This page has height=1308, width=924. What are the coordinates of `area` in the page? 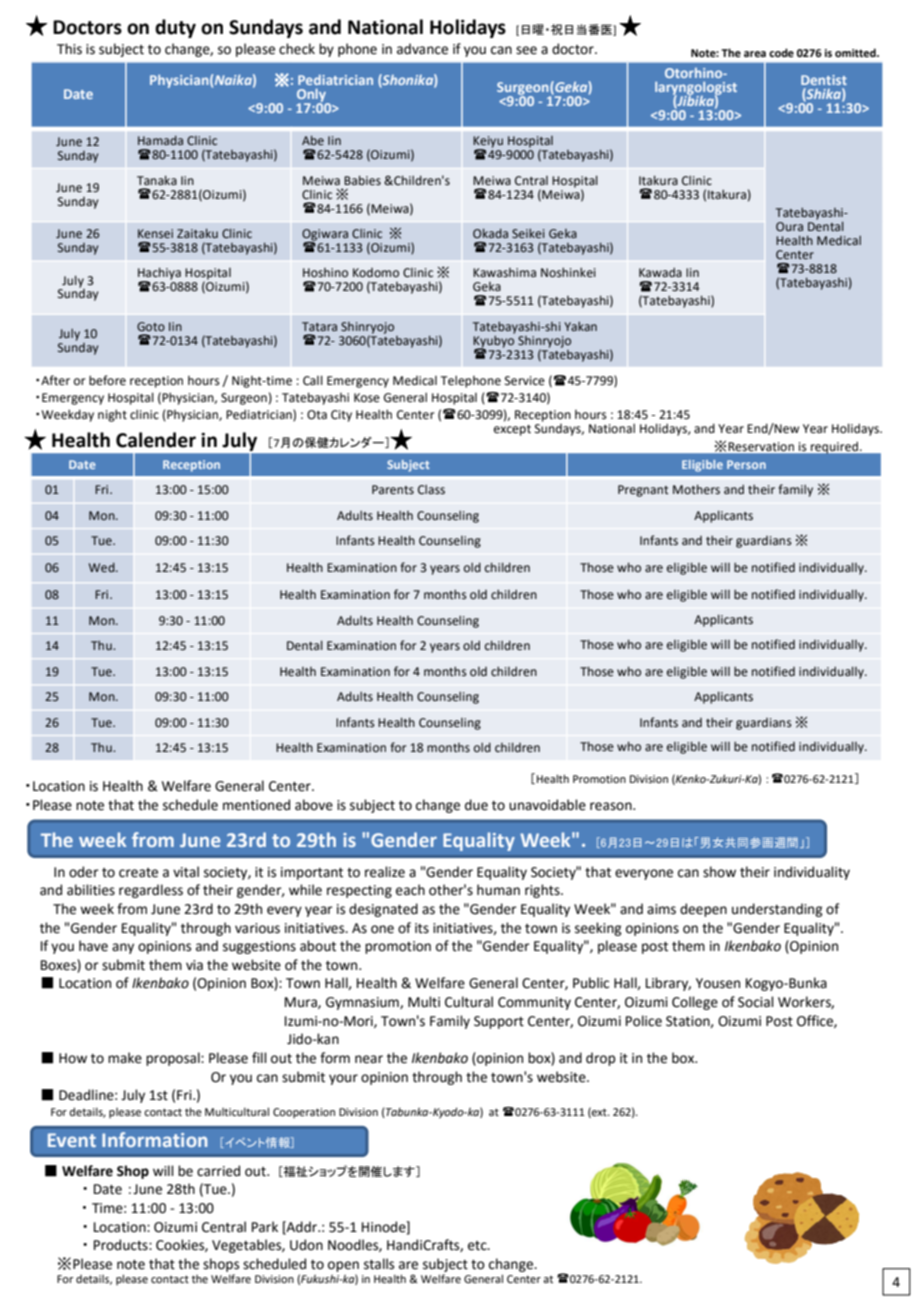 It's located at (755, 54).
